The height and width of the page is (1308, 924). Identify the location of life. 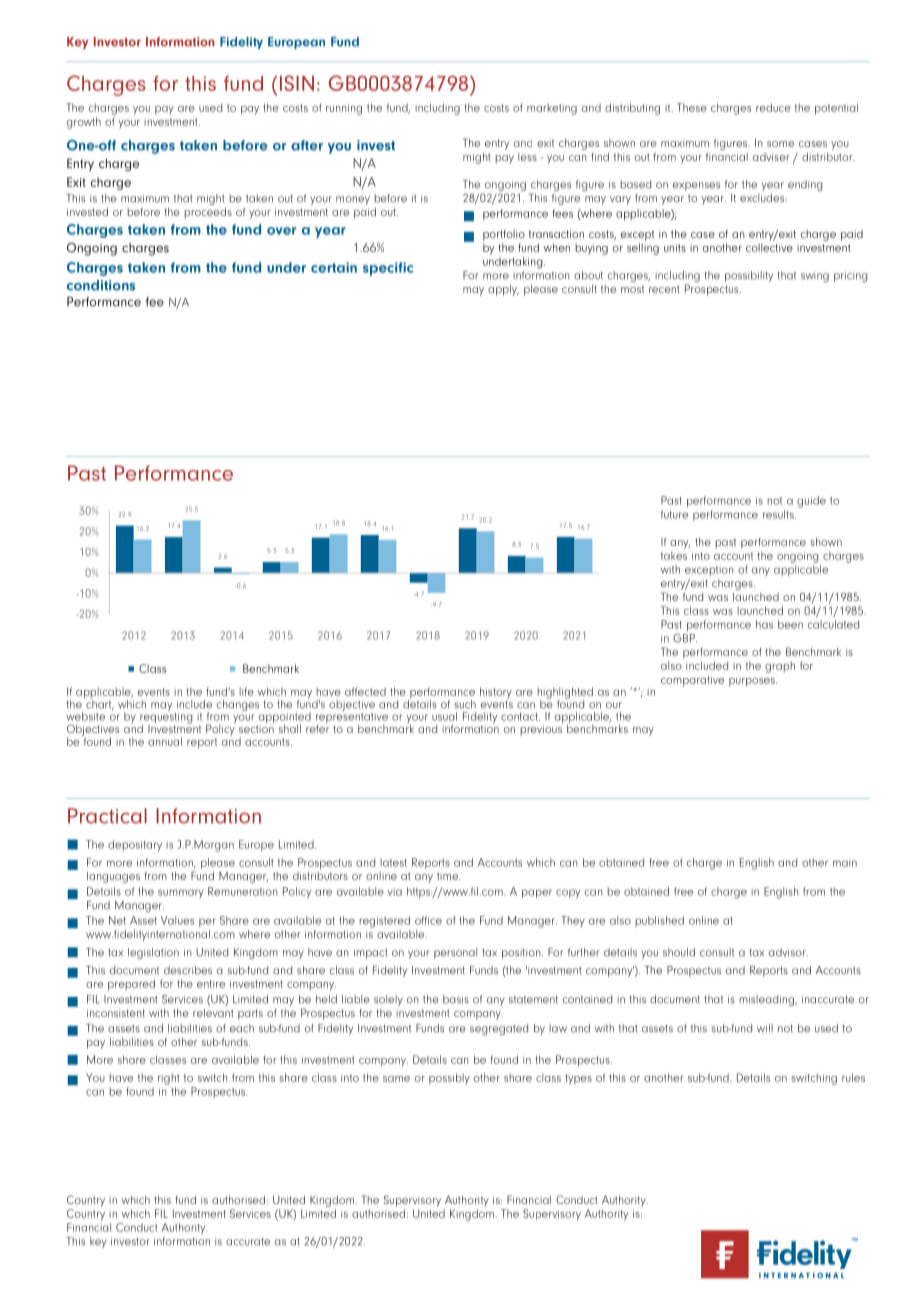
(247, 691).
